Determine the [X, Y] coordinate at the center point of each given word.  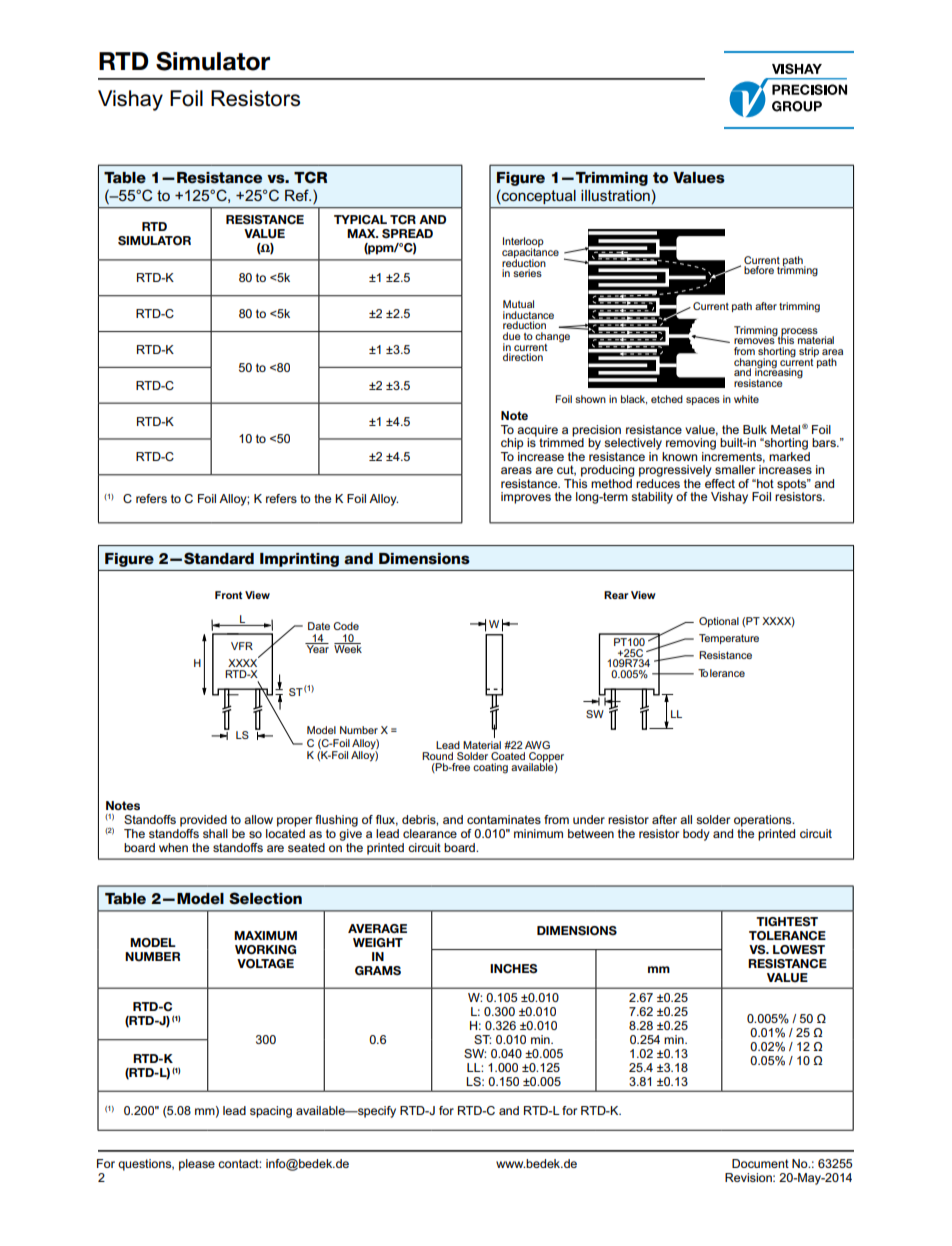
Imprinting [299, 560]
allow [258, 819]
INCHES [514, 969]
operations [764, 821]
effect [720, 482]
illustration [615, 195]
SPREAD [407, 234]
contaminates [504, 819]
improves [526, 498]
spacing [271, 1112]
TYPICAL [360, 220]
